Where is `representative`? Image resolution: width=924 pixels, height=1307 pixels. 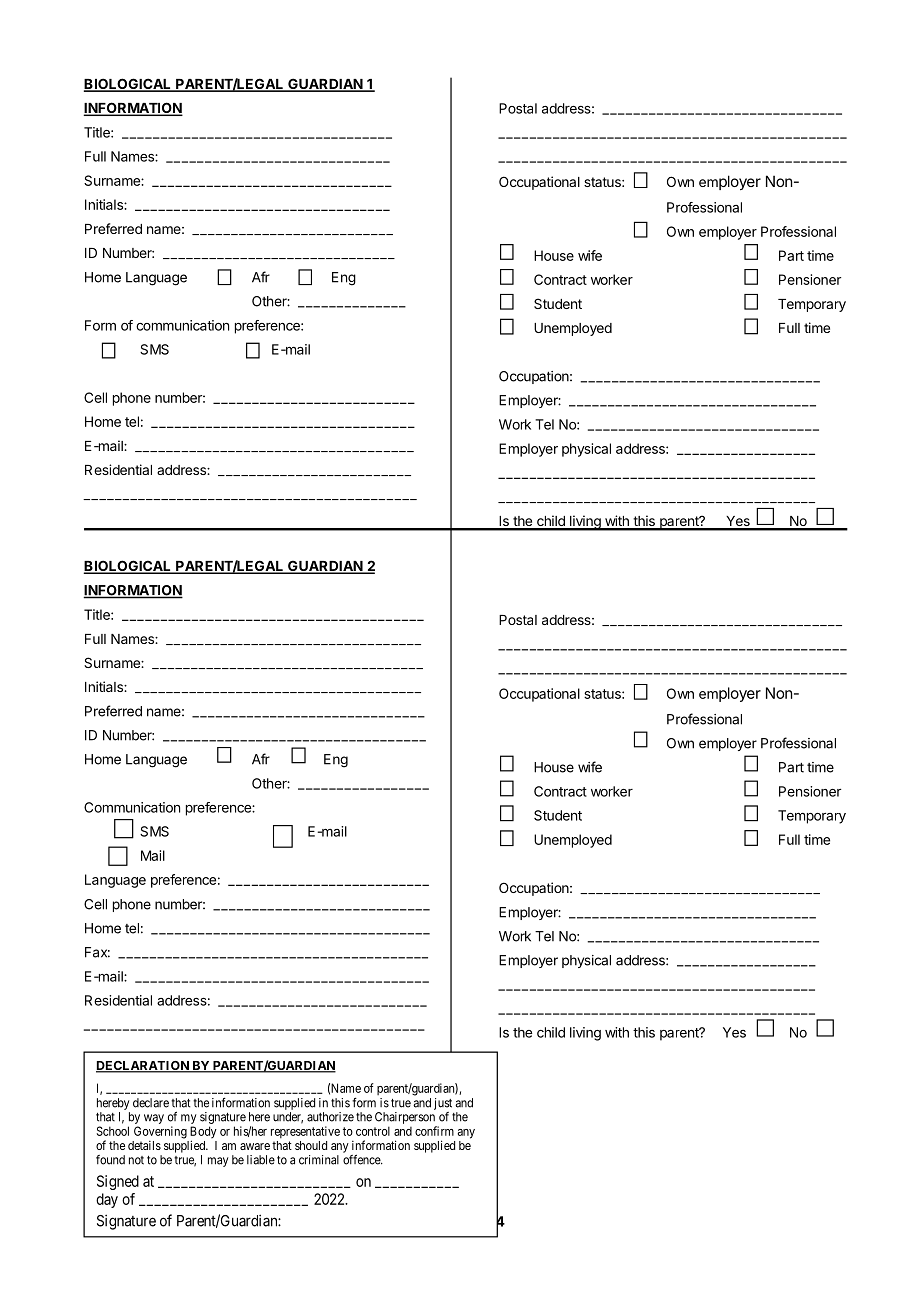
representative is located at coordinates (305, 1132).
